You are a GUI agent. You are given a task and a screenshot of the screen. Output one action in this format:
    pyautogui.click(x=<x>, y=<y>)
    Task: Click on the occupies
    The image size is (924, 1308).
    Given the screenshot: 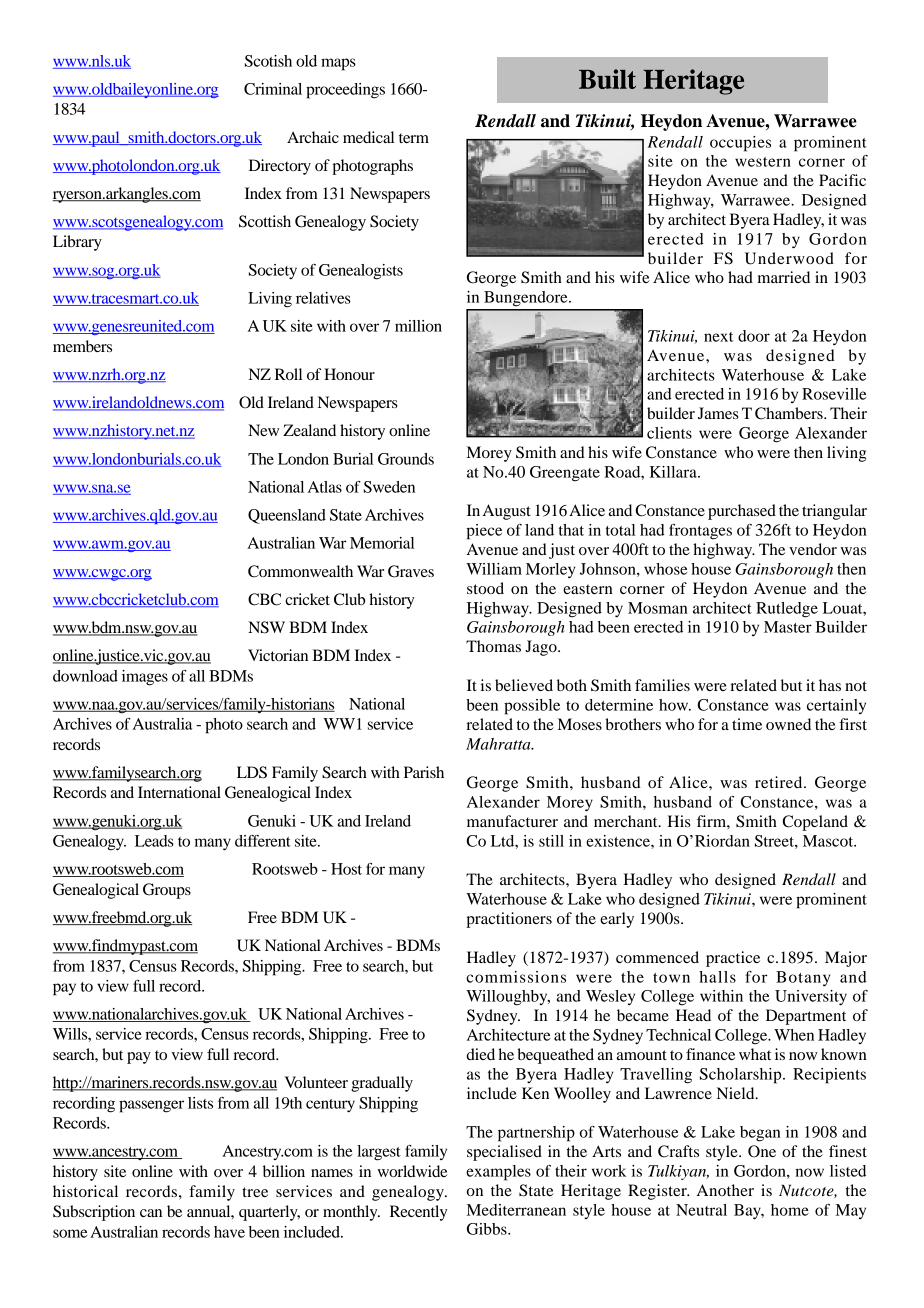 What is the action you would take?
    pyautogui.click(x=740, y=144)
